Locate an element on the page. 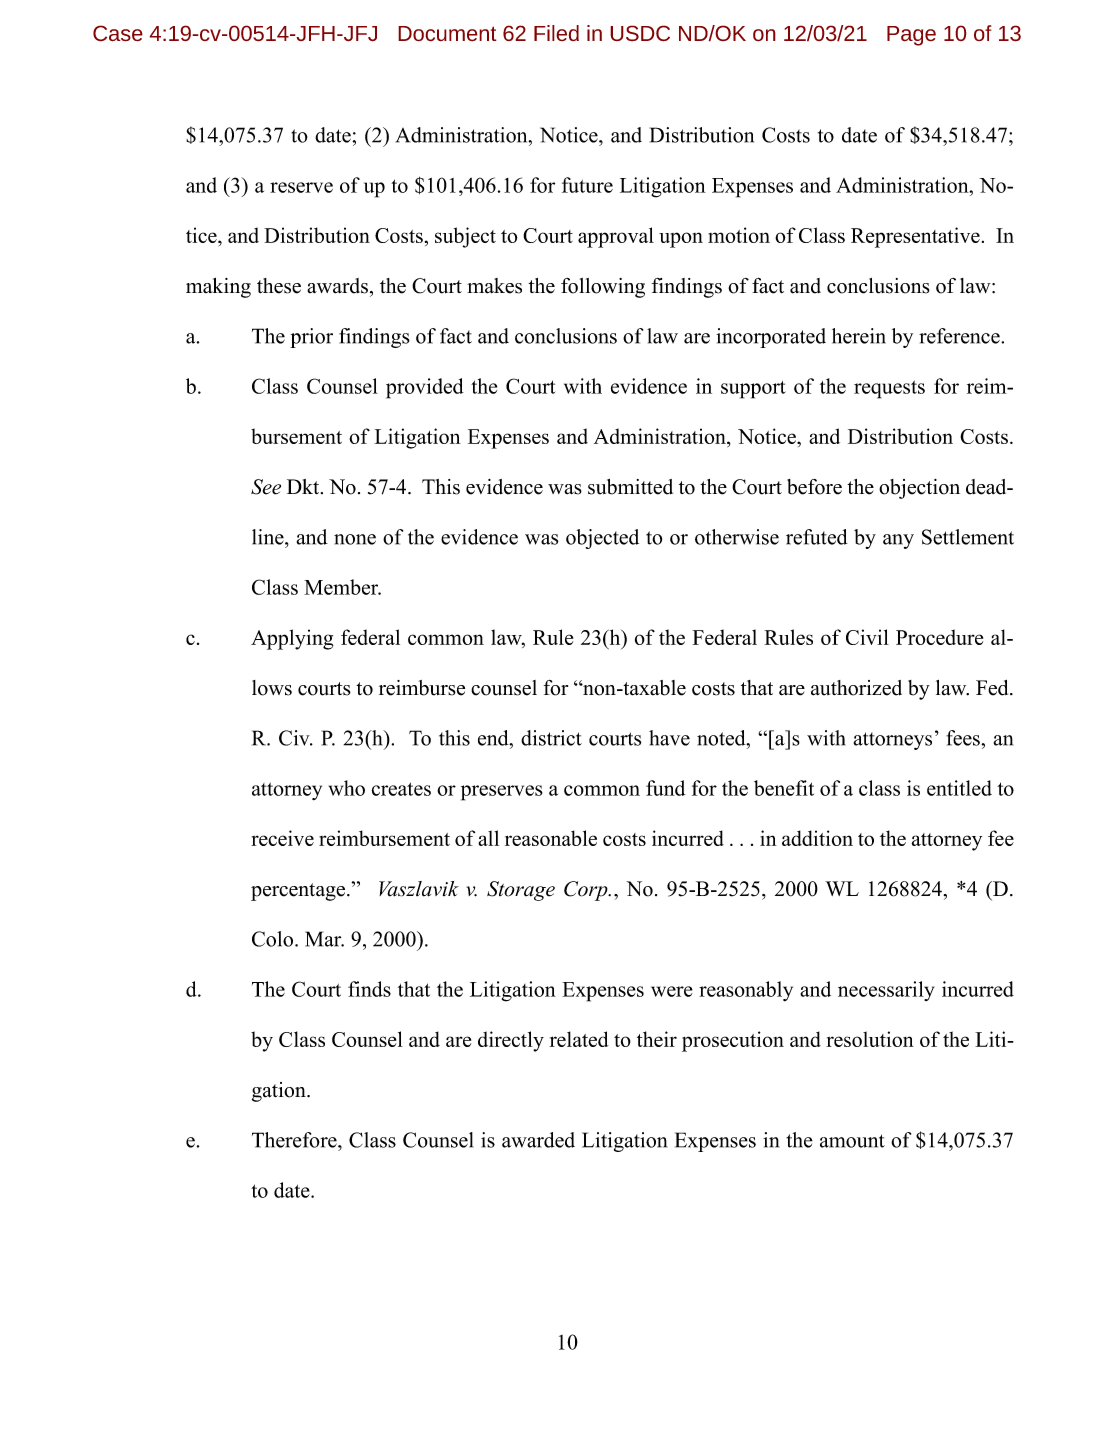 The image size is (1114, 1442). Page is located at coordinates (911, 36).
